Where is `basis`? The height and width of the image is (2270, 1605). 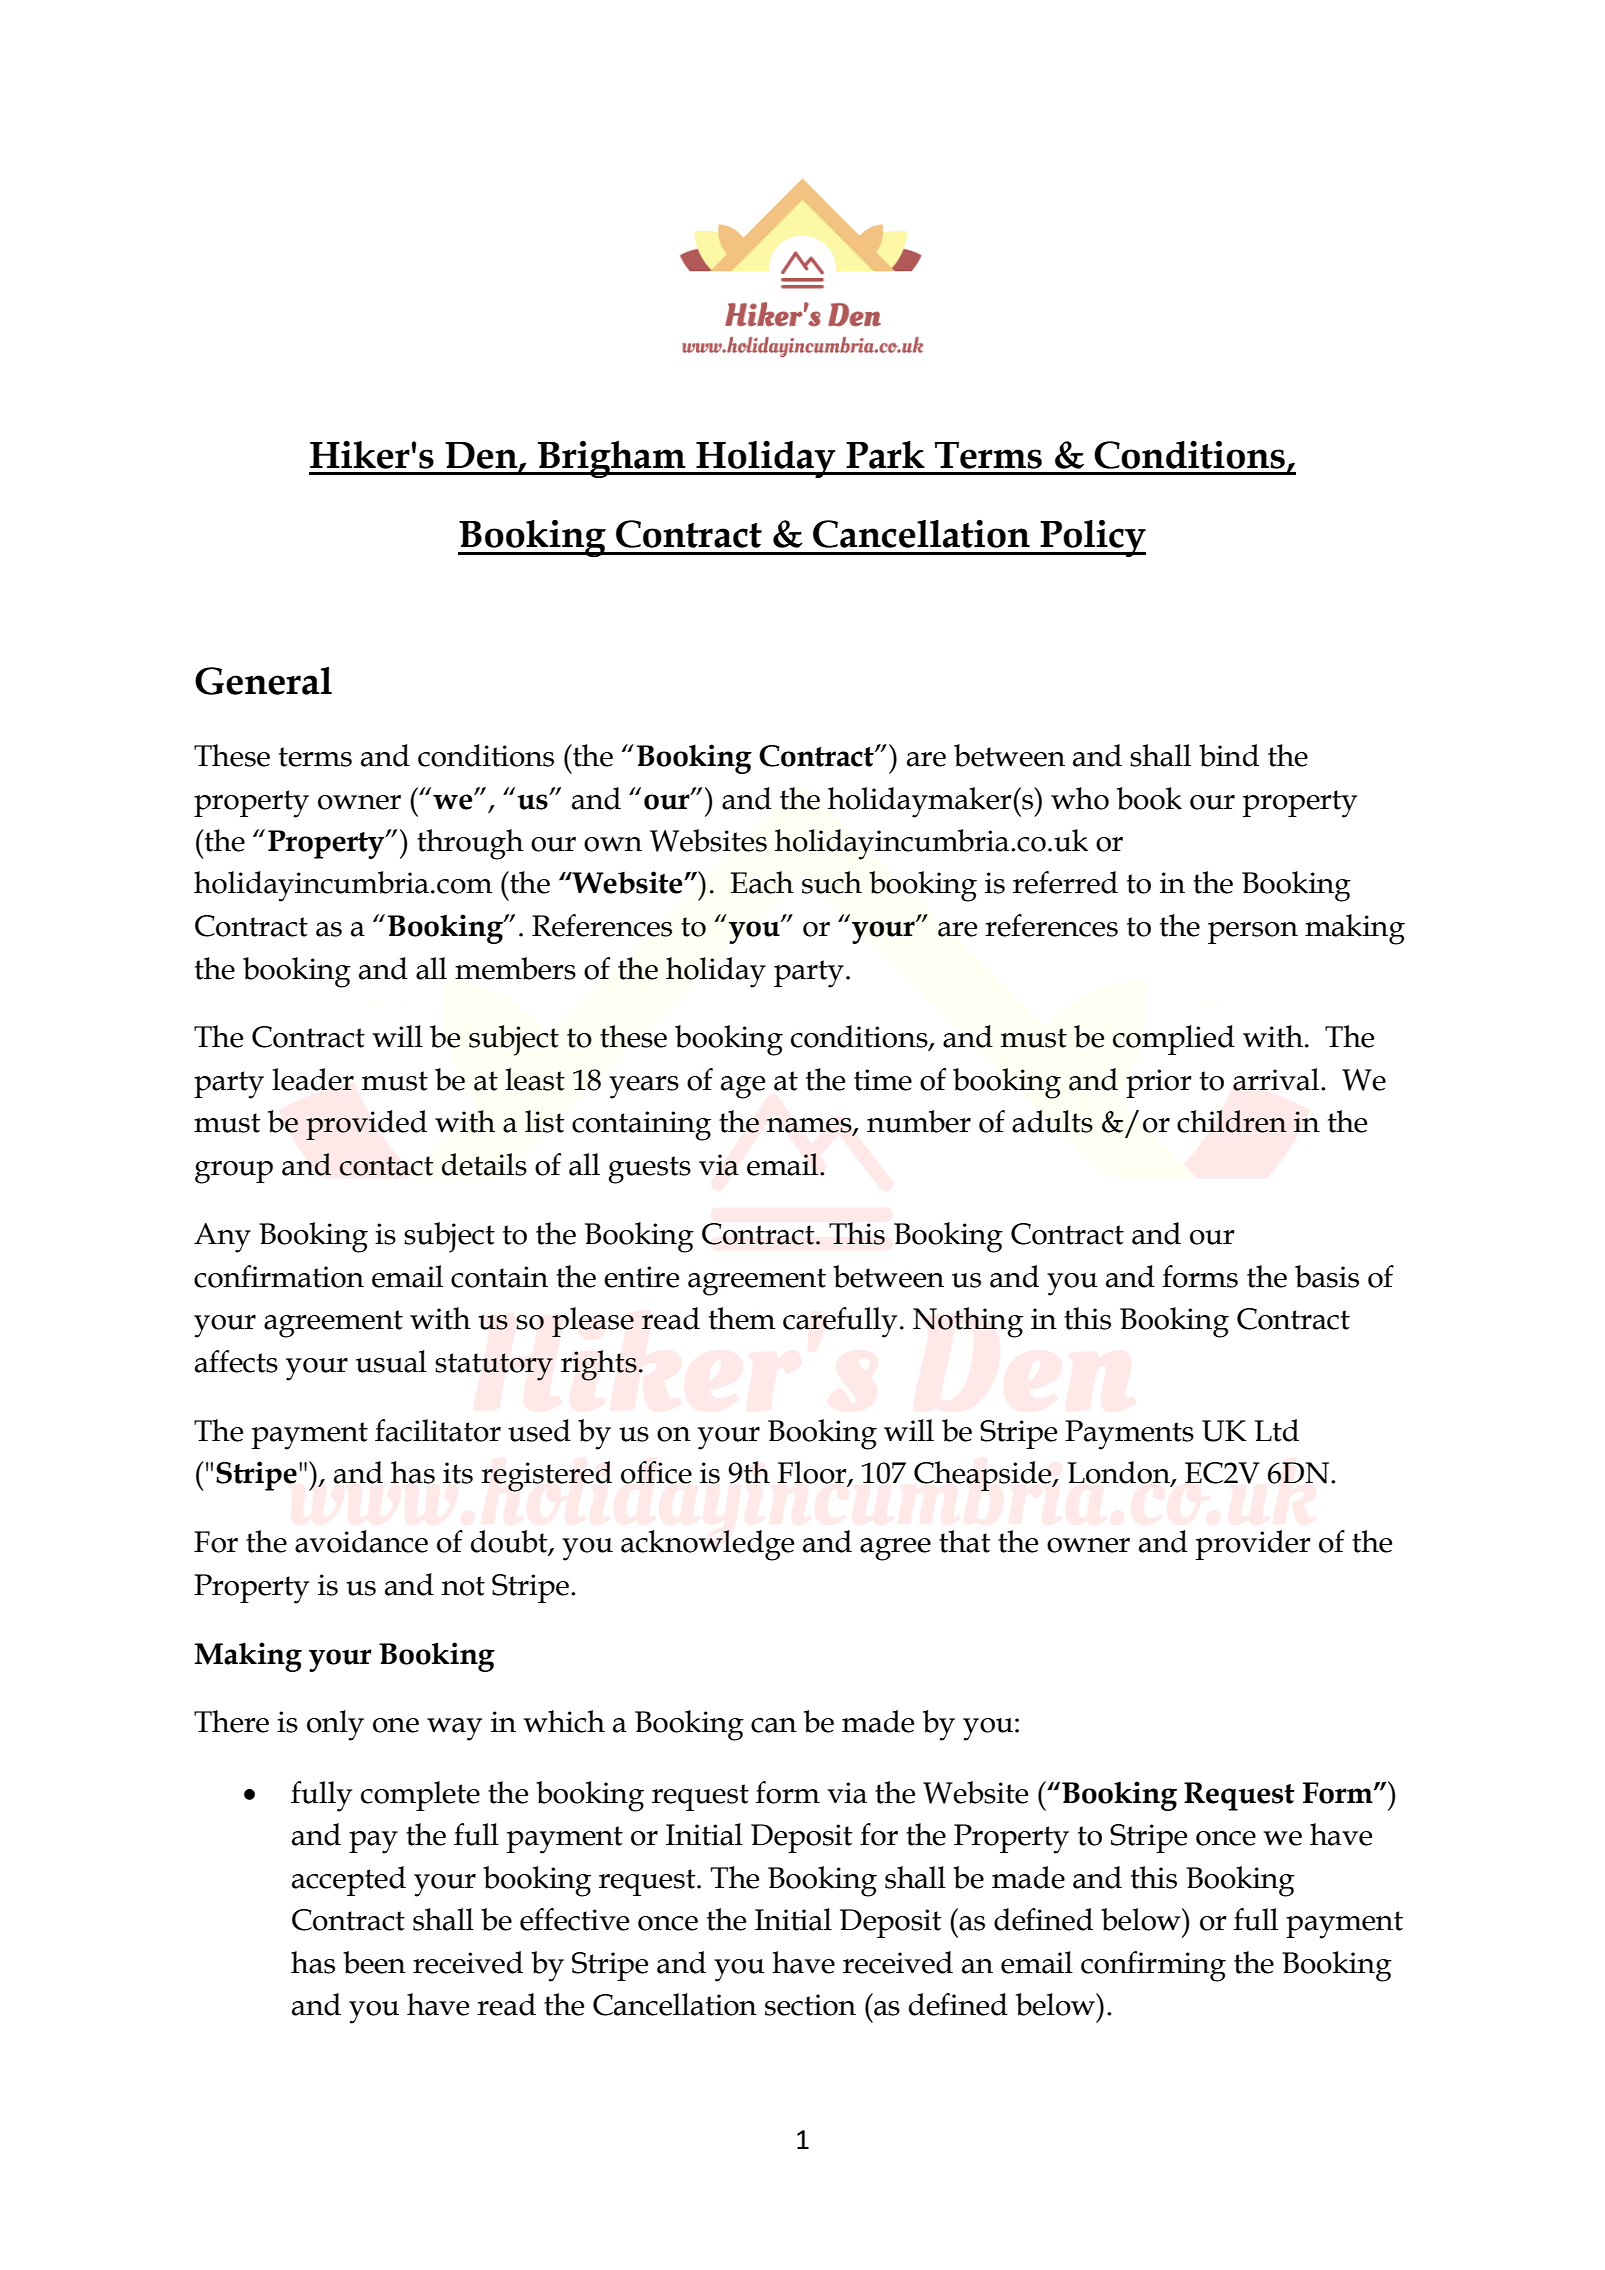
basis is located at coordinates (1327, 1276).
